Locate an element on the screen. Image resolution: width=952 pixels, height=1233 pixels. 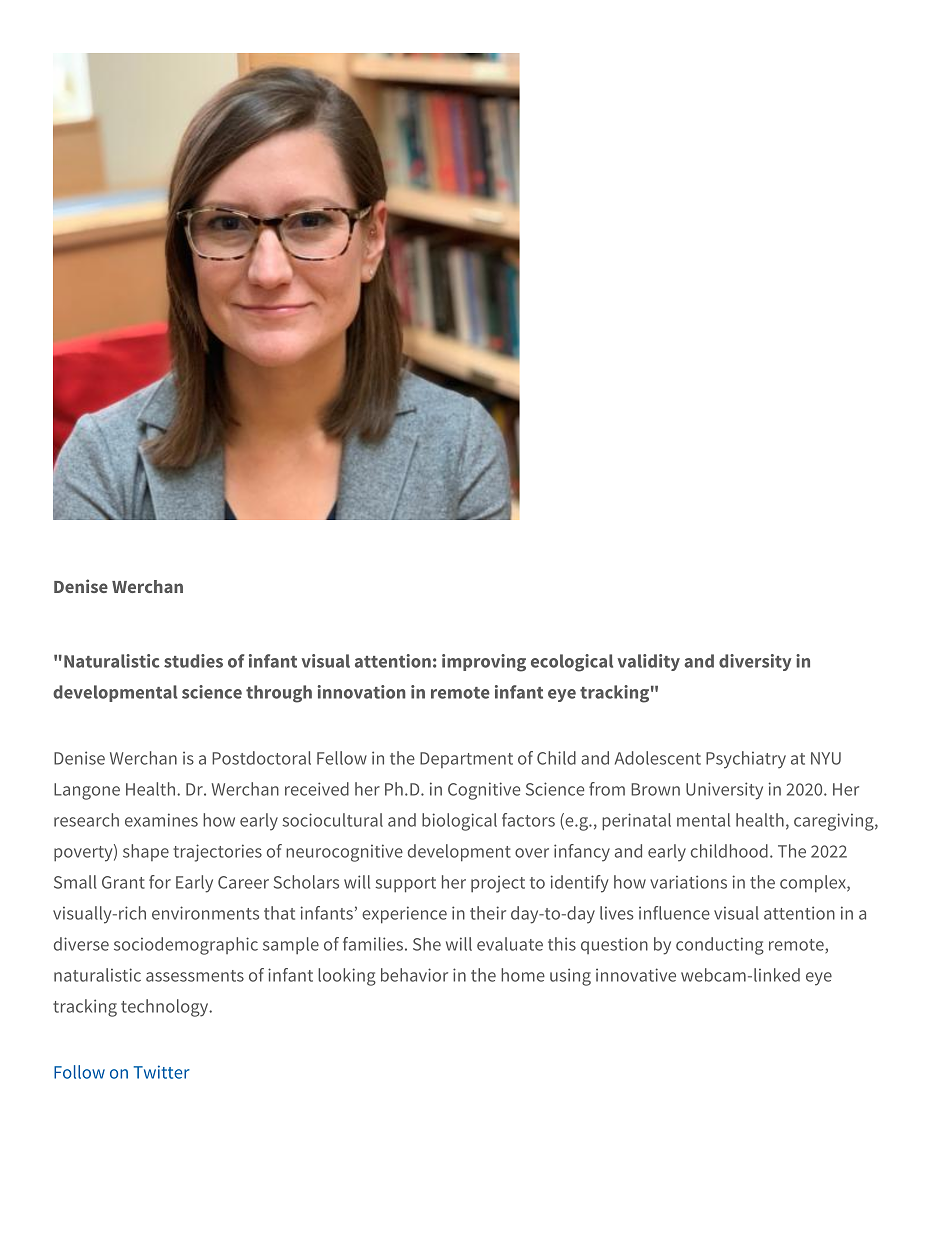
diversity is located at coordinates (755, 662).
